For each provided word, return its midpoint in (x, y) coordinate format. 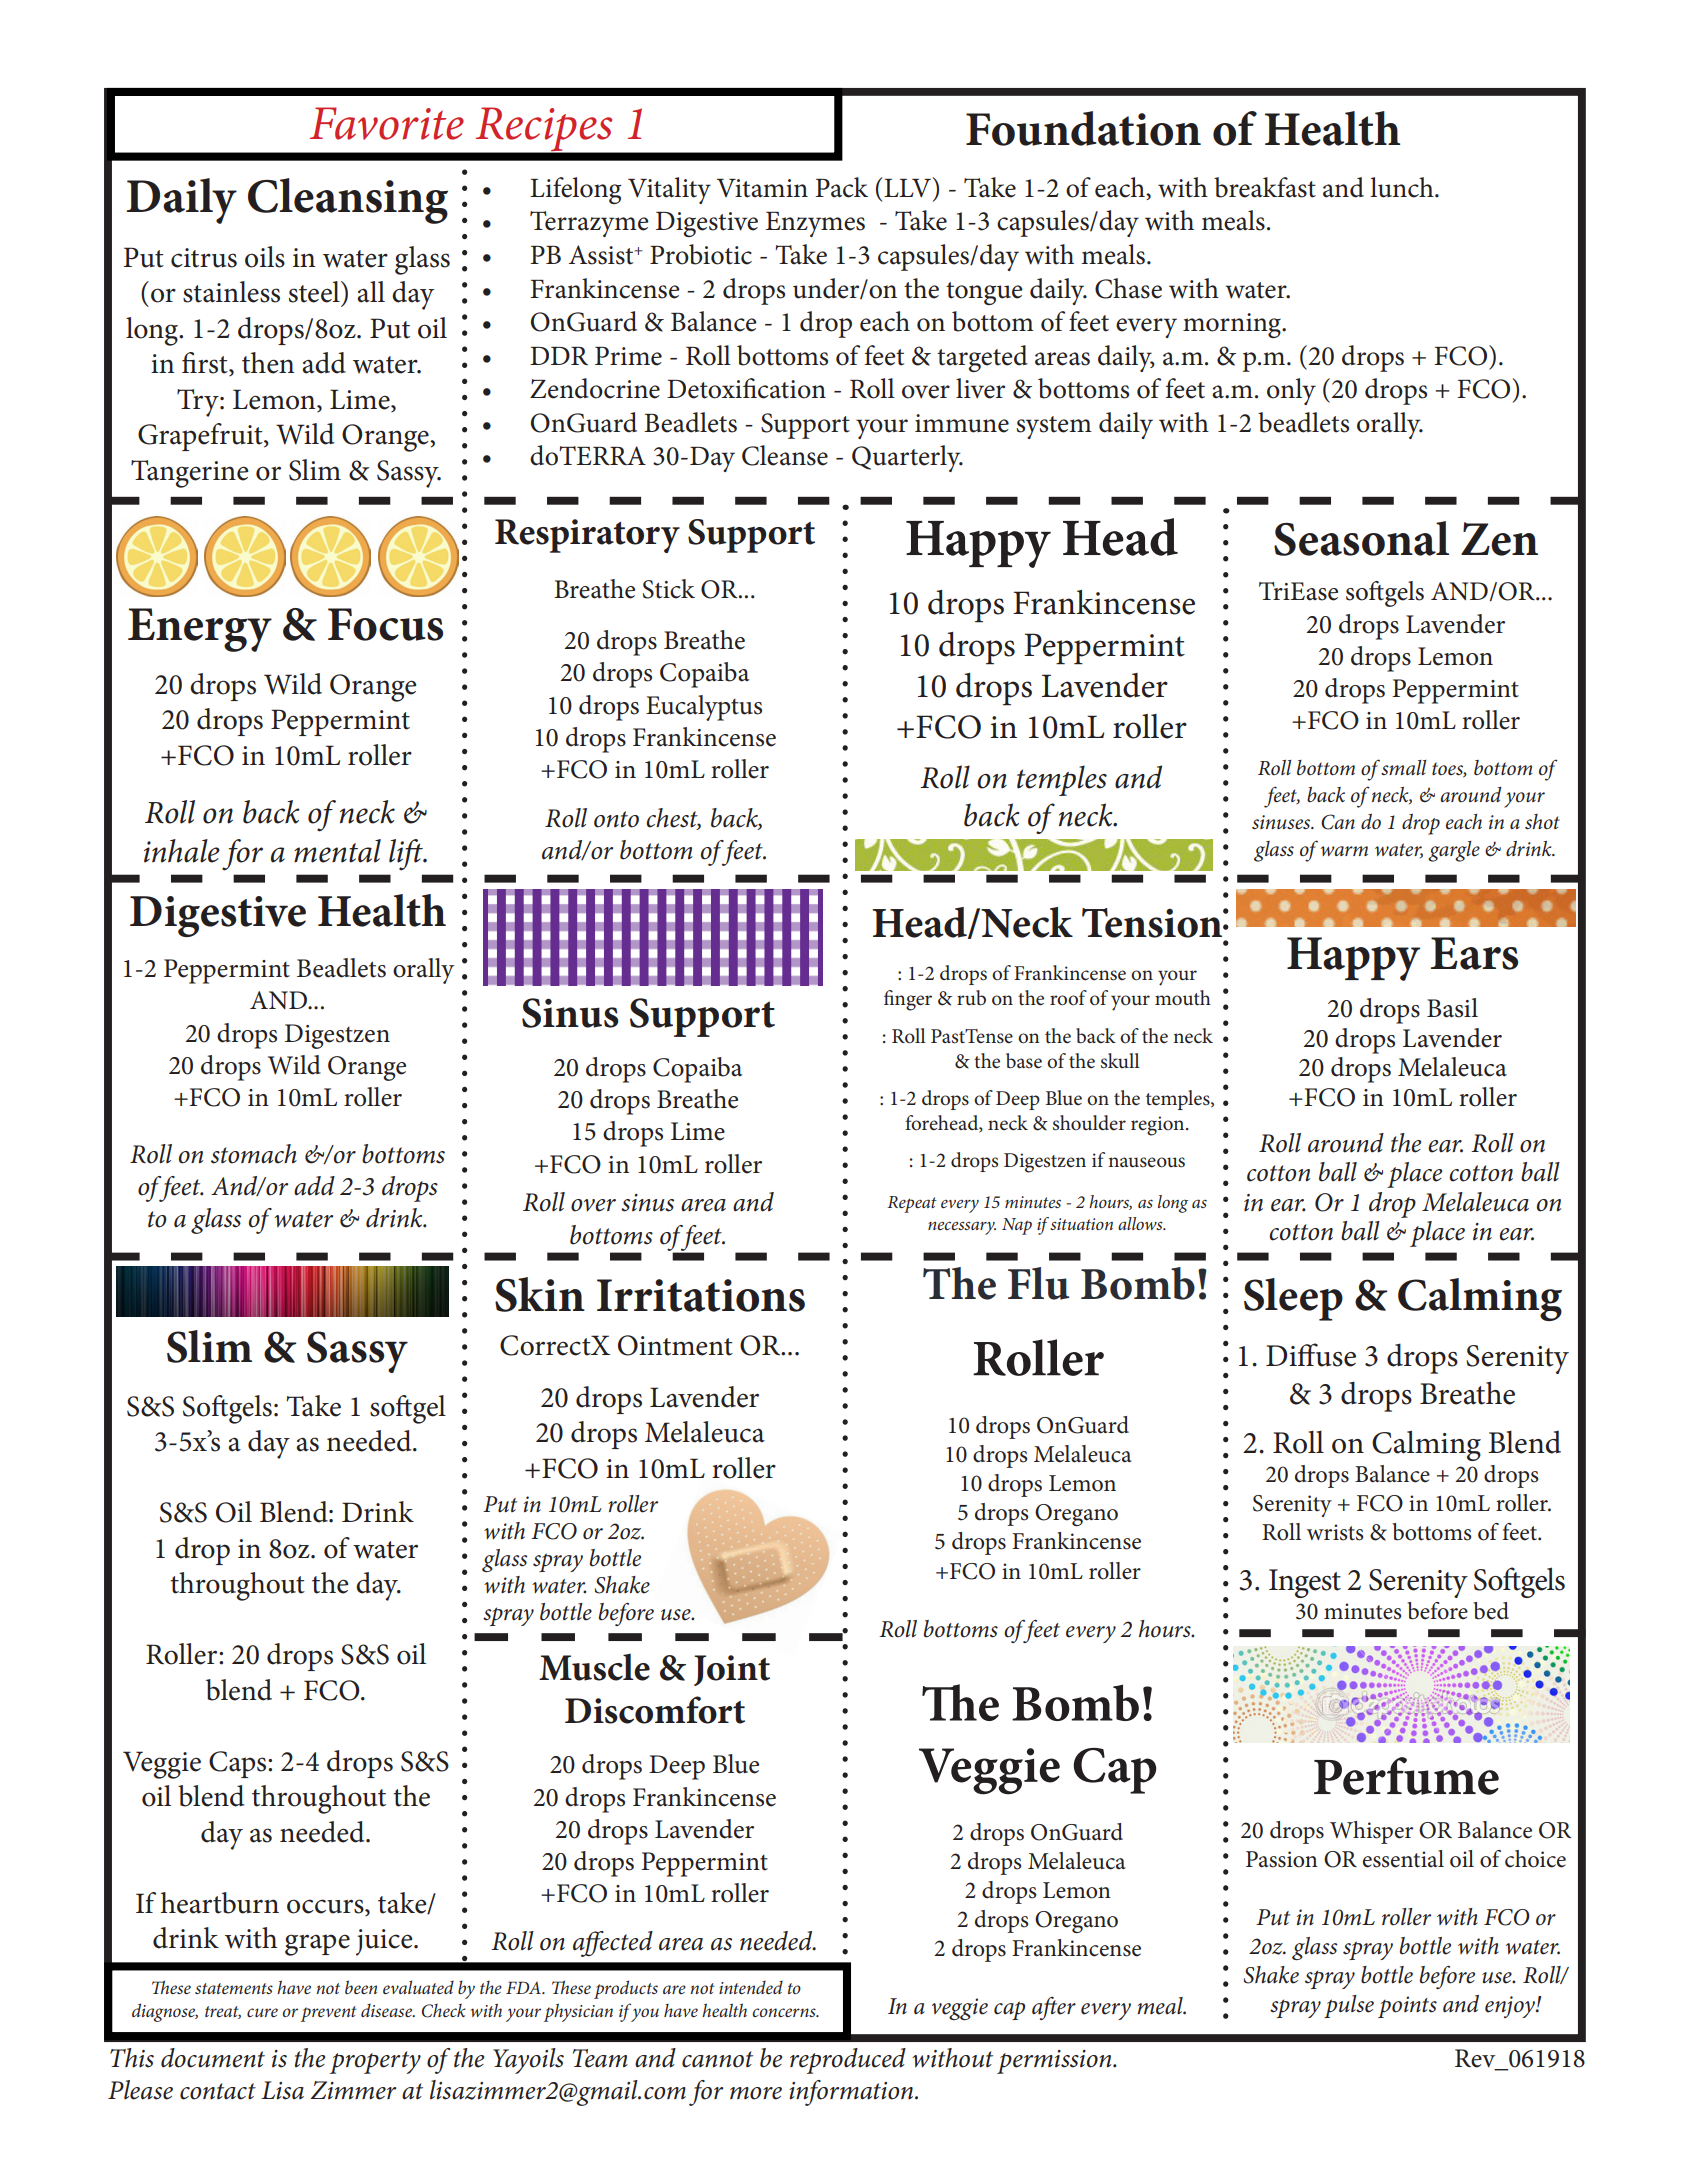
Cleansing (348, 201)
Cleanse (785, 455)
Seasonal (1361, 538)
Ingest (1305, 1583)
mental (337, 851)
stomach (254, 1154)
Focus (385, 624)
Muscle (594, 1667)
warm (1344, 851)
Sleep (1293, 1299)
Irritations (701, 1295)
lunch (1403, 187)
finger (908, 1000)
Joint (732, 1670)
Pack (841, 187)
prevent (329, 2014)
